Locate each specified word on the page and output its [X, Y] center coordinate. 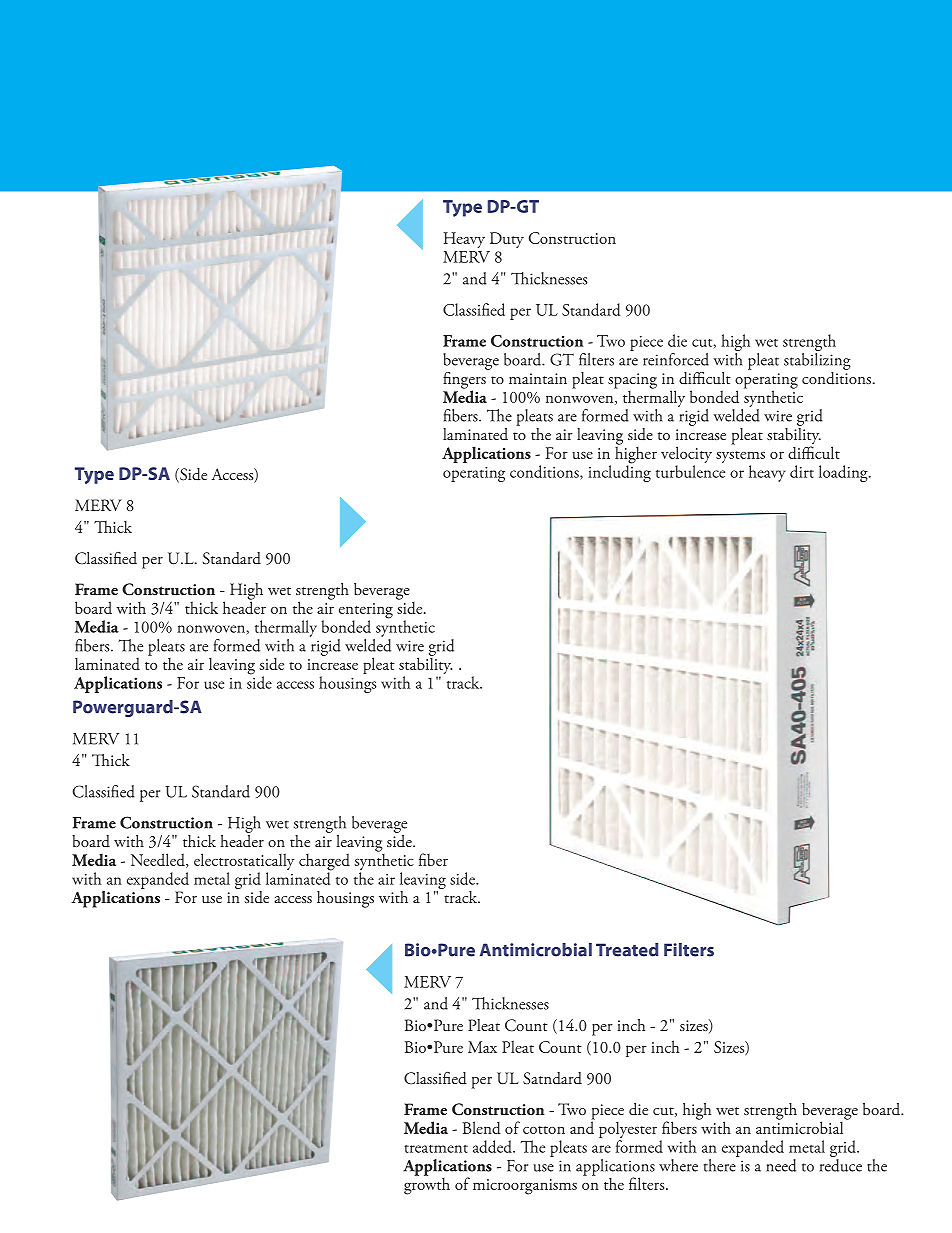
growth [427, 1185]
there [721, 1164]
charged [324, 863]
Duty [507, 240]
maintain [538, 378]
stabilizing [817, 361]
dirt [802, 471]
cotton [544, 1130]
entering [366, 612]
